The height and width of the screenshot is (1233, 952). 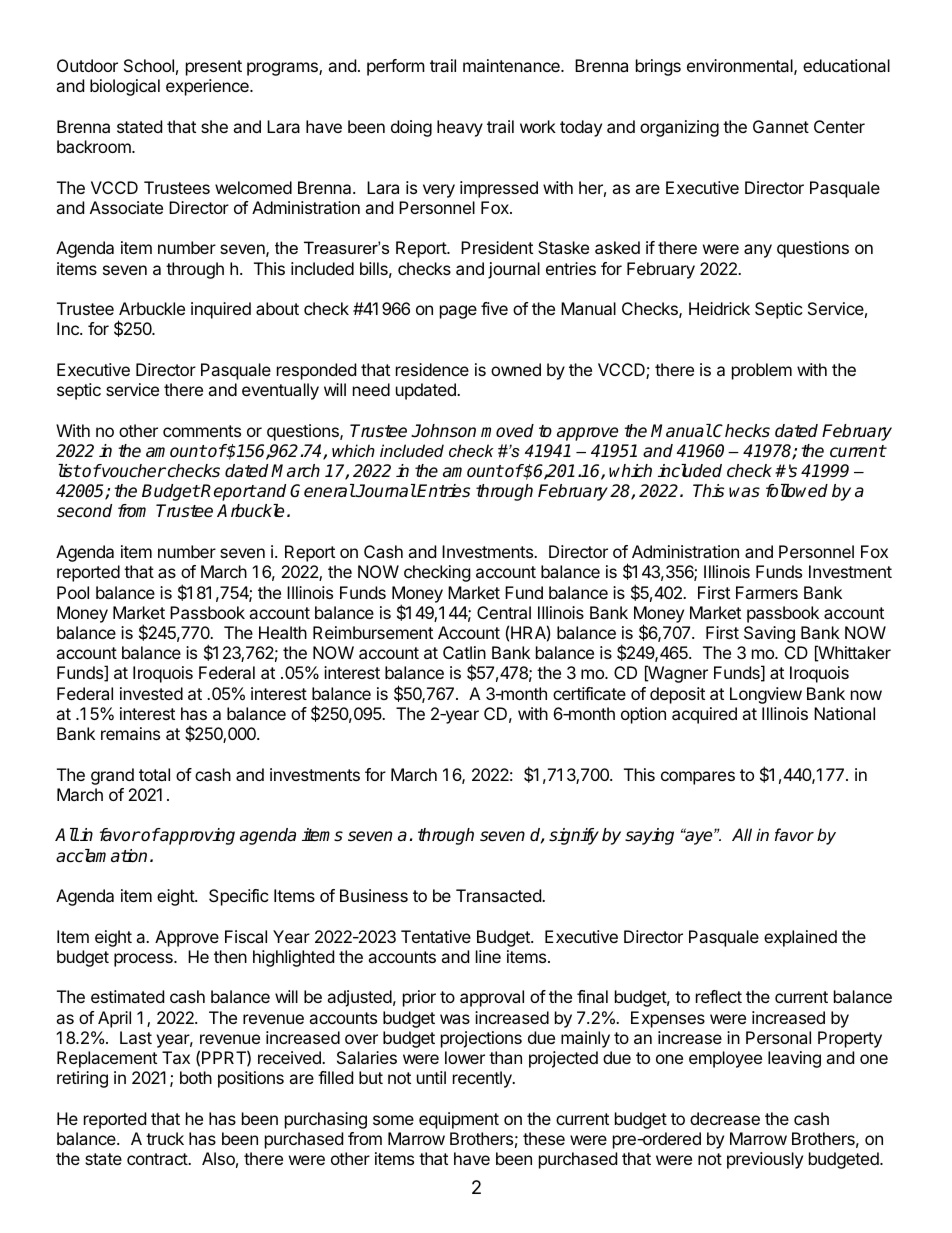 What do you see at coordinates (165, 1138) in the screenshot?
I see `truck` at bounding box center [165, 1138].
